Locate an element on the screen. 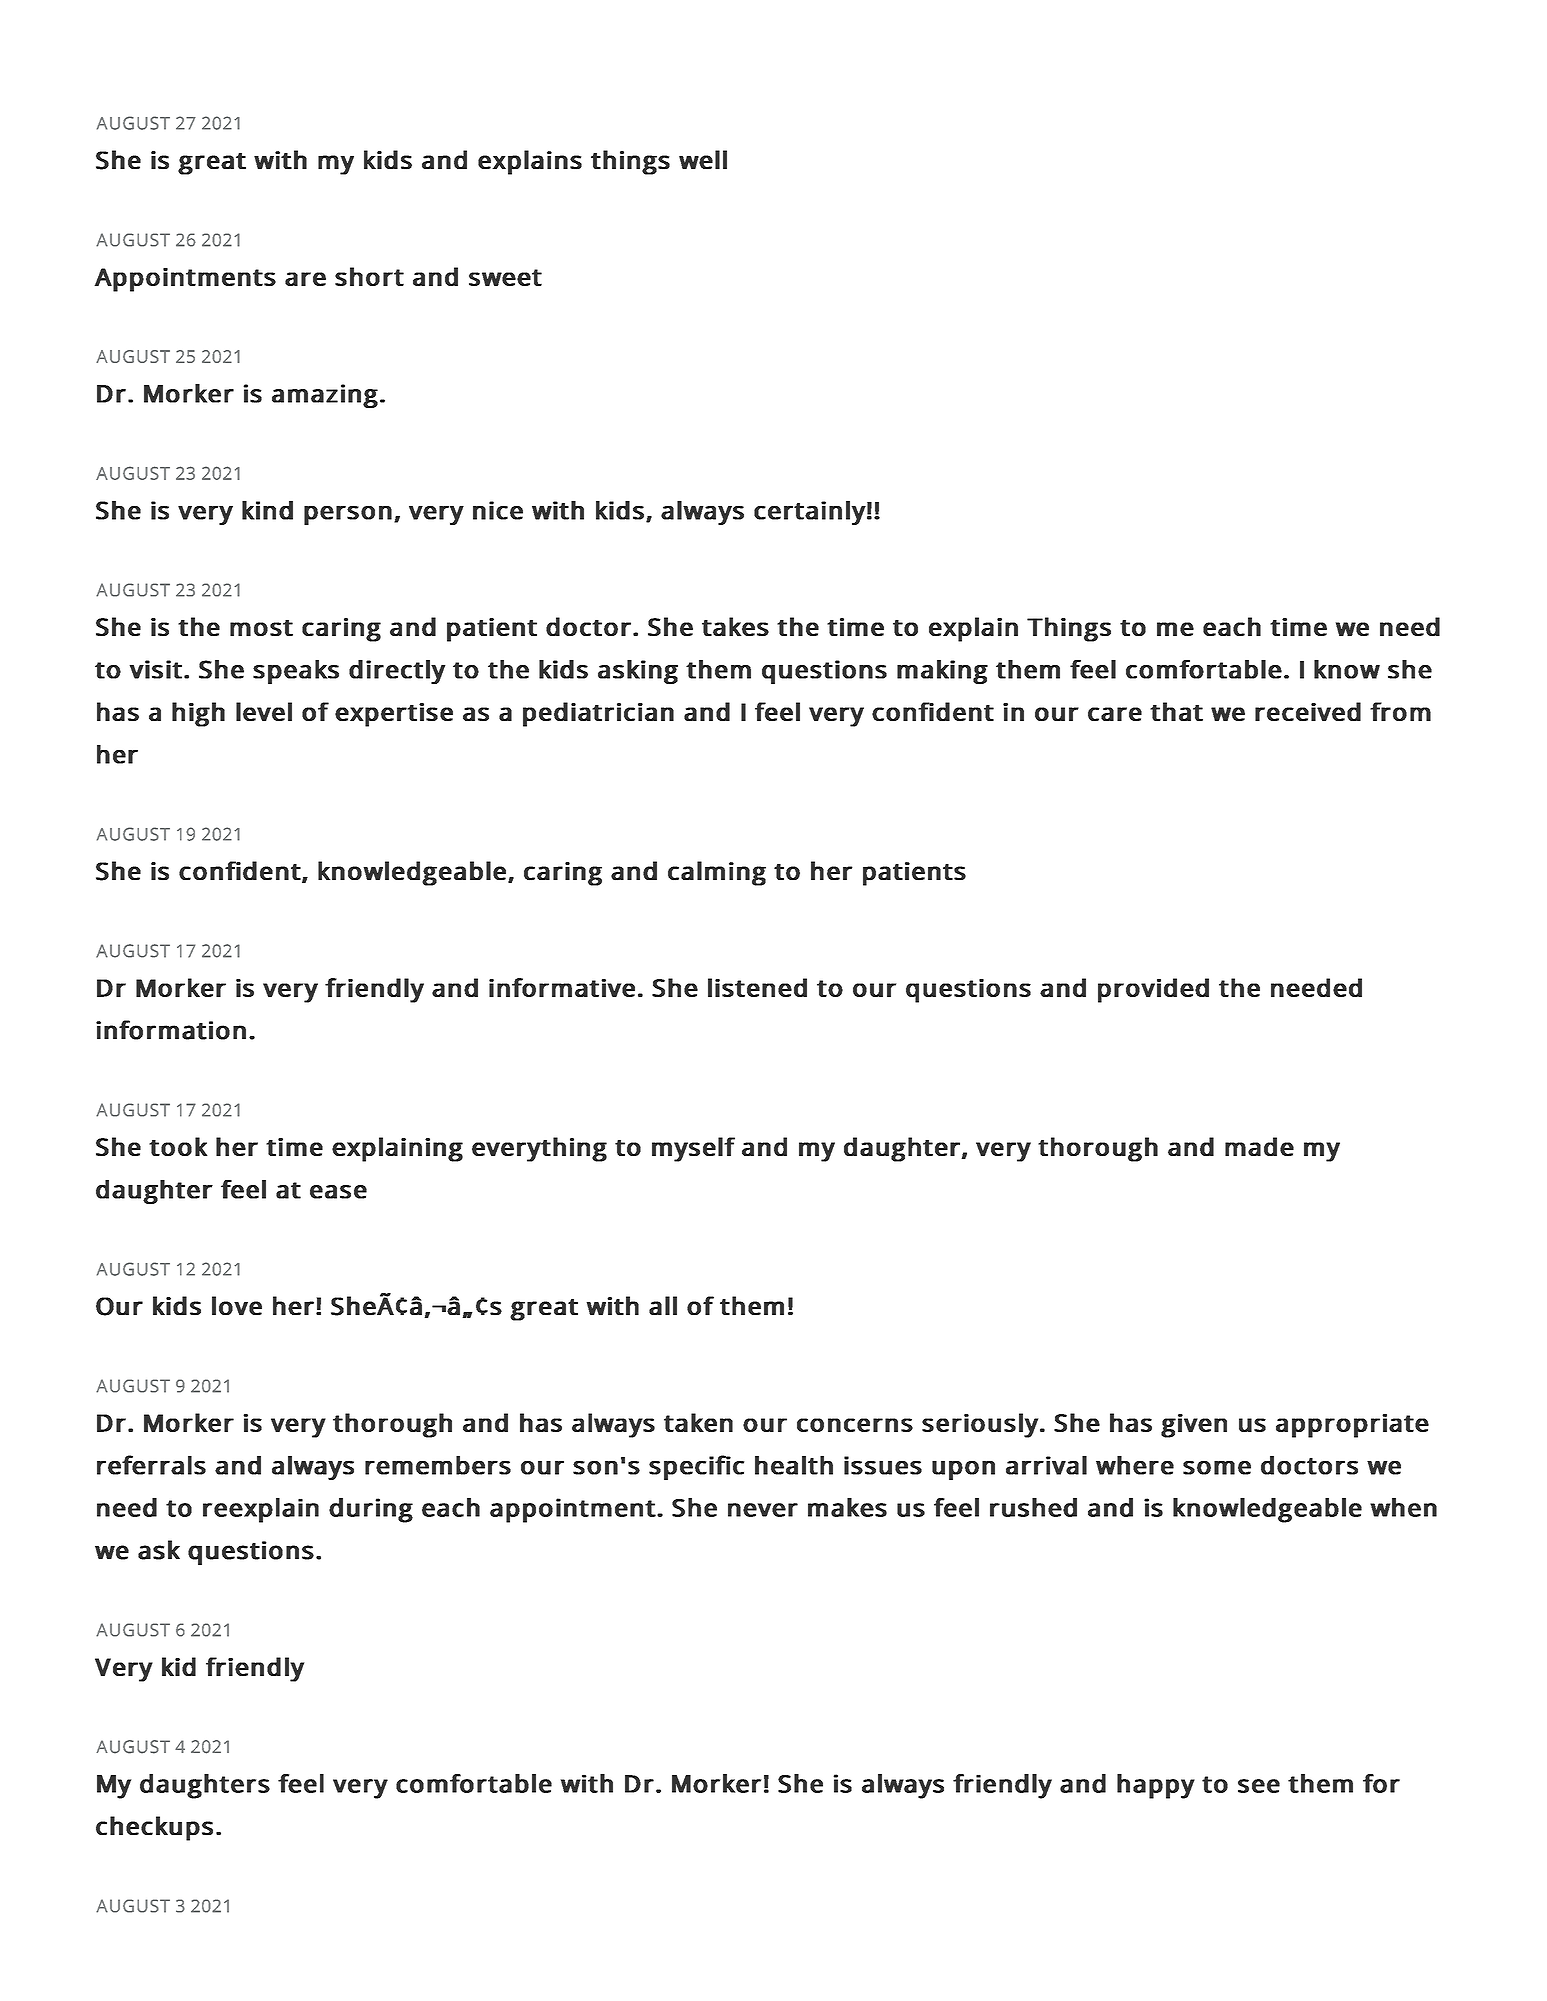  certainly is located at coordinates (810, 513).
